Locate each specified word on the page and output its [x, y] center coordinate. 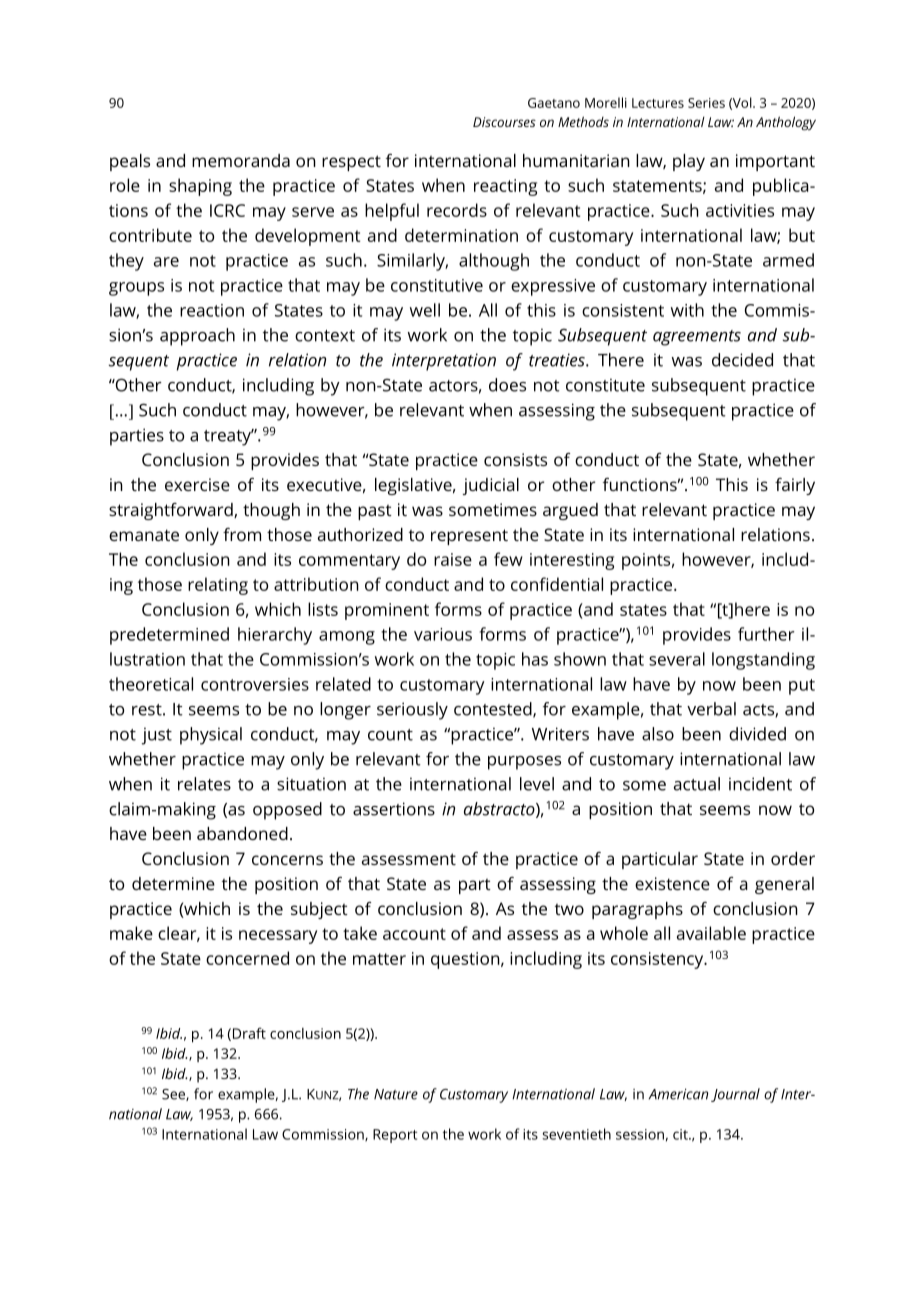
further [766, 634]
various [443, 634]
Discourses [504, 122]
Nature [396, 1094]
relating [218, 586]
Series [706, 103]
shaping [200, 187]
